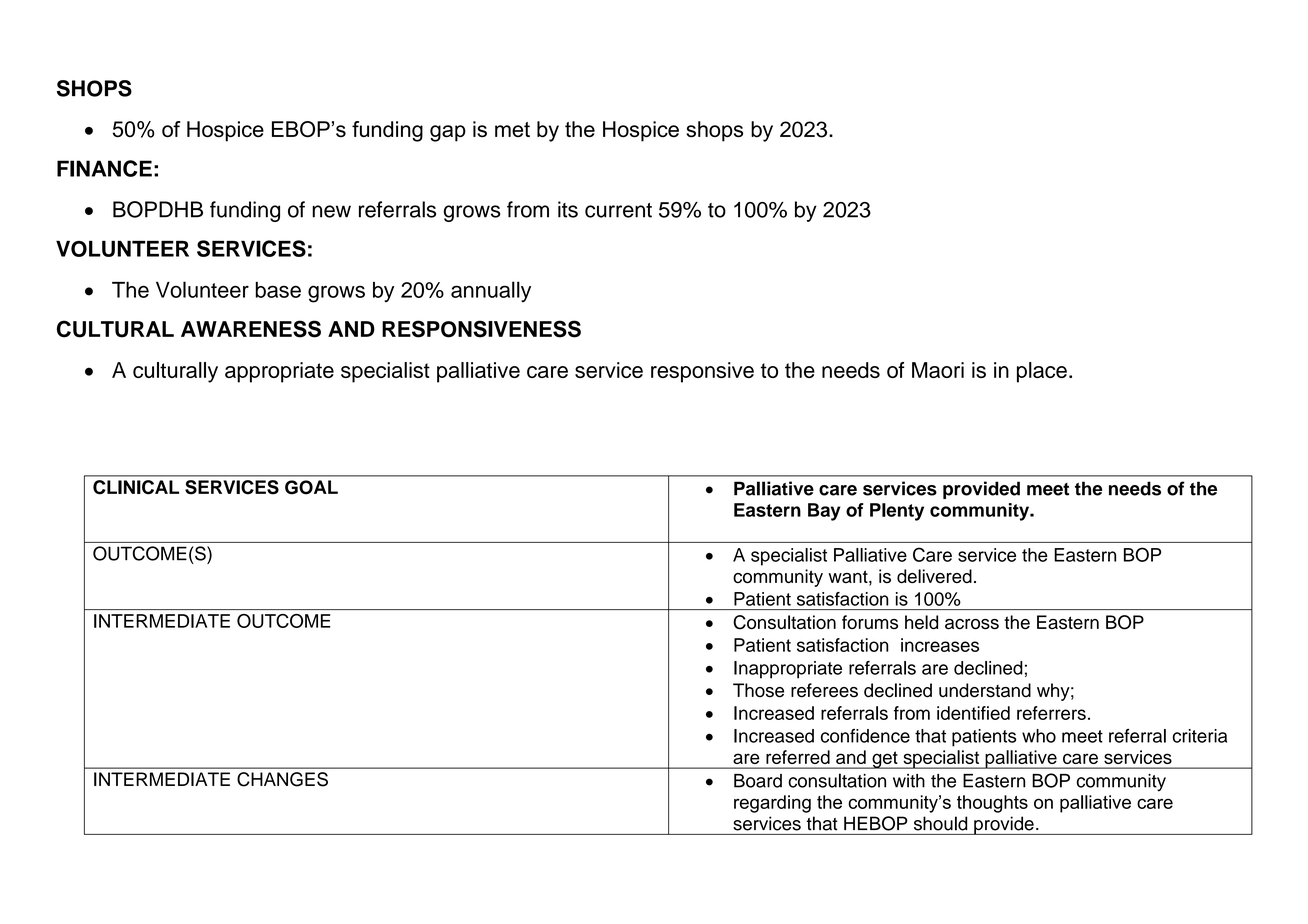 Image resolution: width=1308 pixels, height=924 pixels. I want to click on FINANCE, so click(104, 168).
